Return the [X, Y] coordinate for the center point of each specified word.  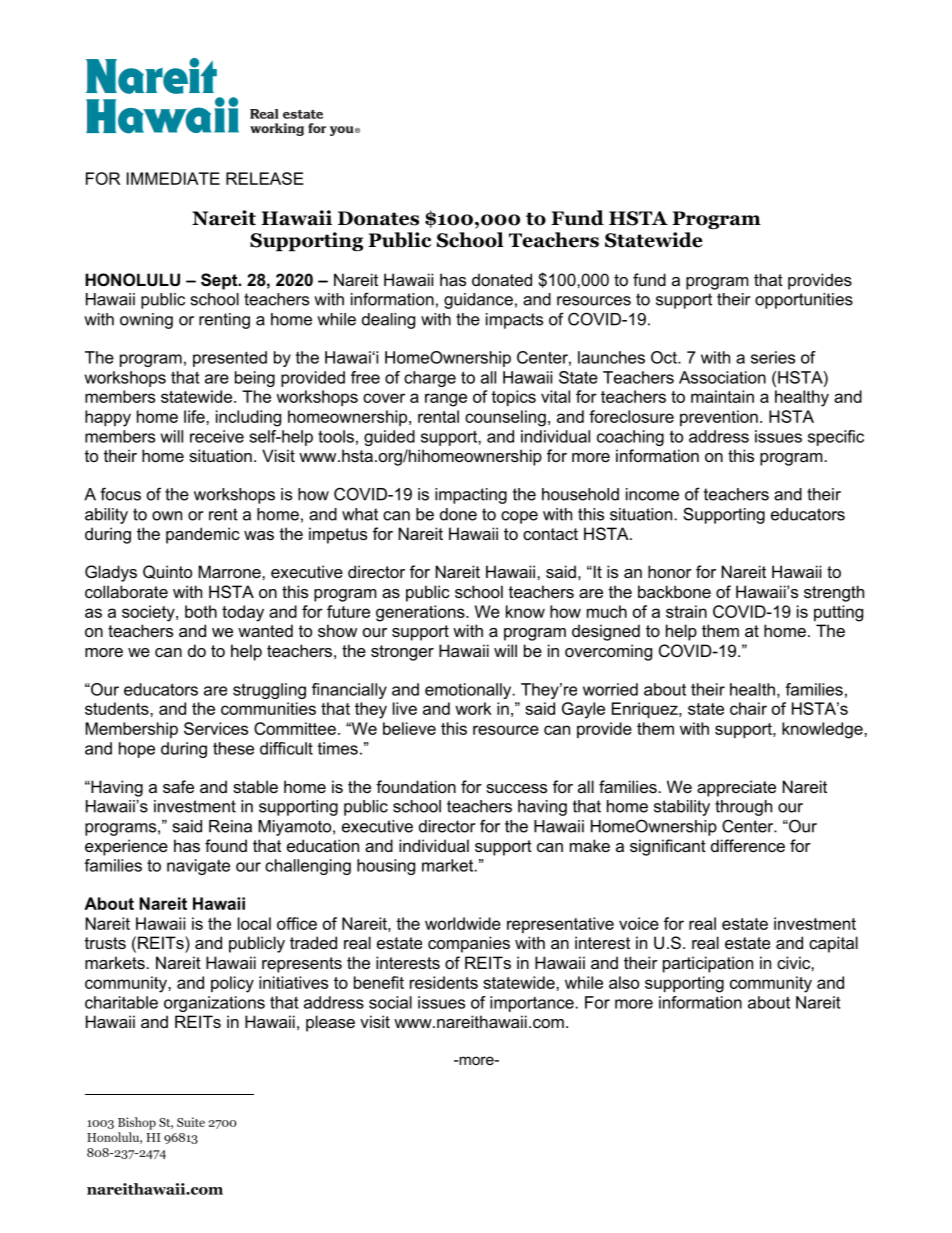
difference [748, 845]
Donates [378, 218]
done [458, 514]
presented [230, 359]
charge [430, 379]
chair [748, 708]
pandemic [203, 535]
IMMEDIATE [173, 178]
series [773, 357]
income [652, 494]
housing [386, 867]
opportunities [804, 301]
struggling [269, 691]
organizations [214, 1004]
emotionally [469, 691]
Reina [230, 826]
